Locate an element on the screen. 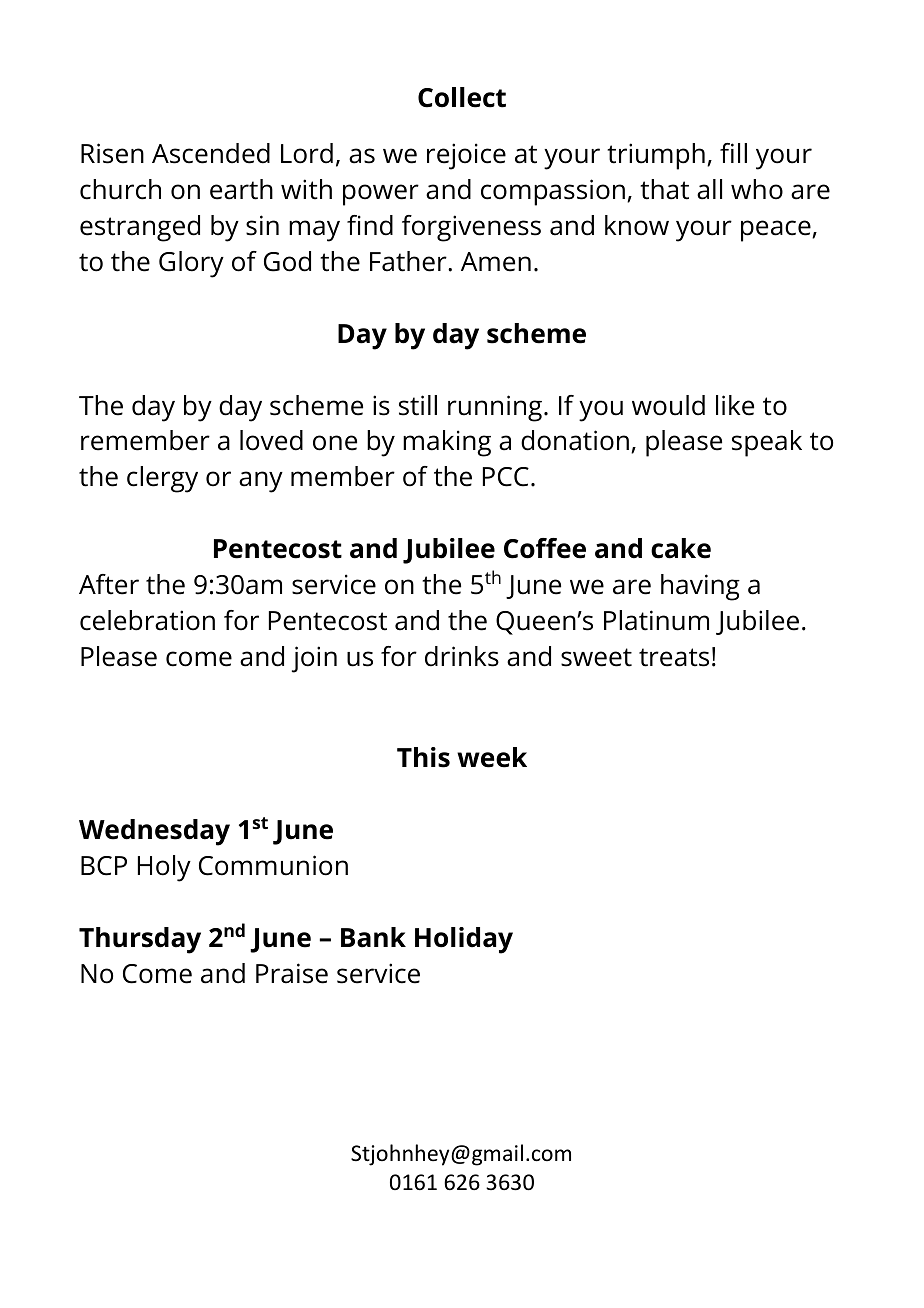 This screenshot has width=924, height=1308. clergy is located at coordinates (162, 479).
